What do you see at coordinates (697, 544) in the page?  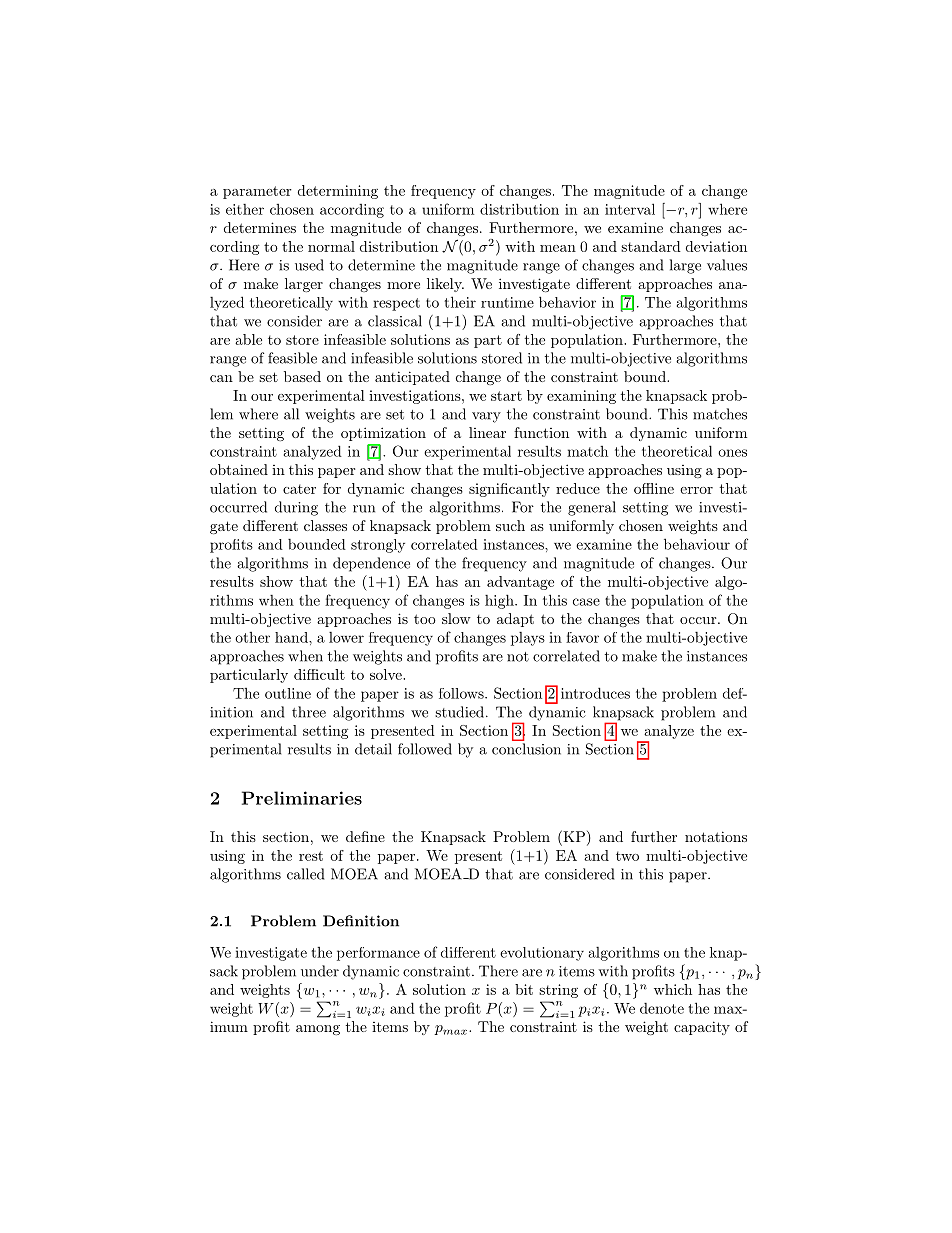 I see `behaviour` at bounding box center [697, 544].
